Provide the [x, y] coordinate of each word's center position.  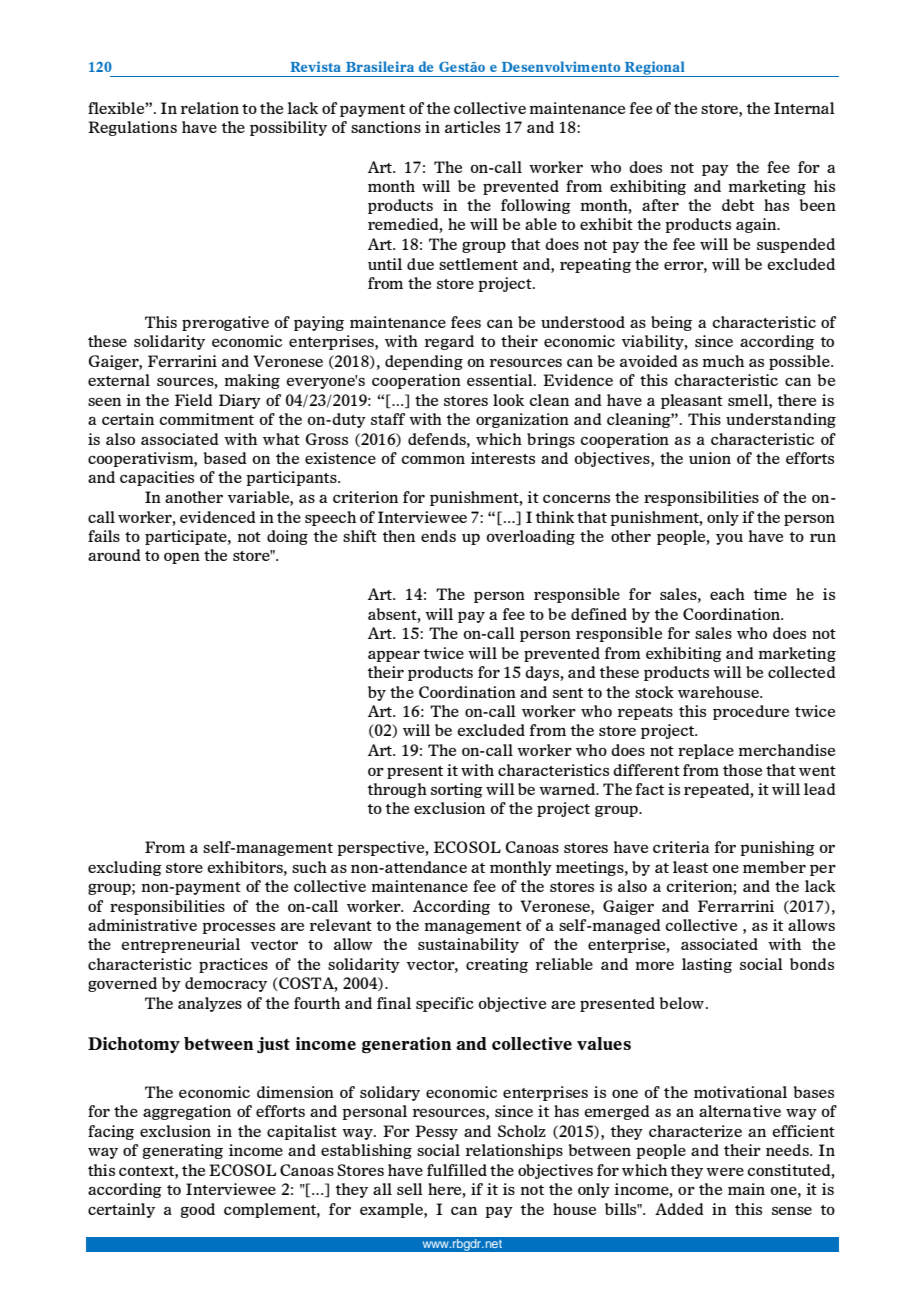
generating [183, 1151]
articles [472, 127]
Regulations [132, 128]
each [727, 594]
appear [394, 656]
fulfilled [457, 1170]
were [725, 1172]
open [182, 558]
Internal [804, 108]
